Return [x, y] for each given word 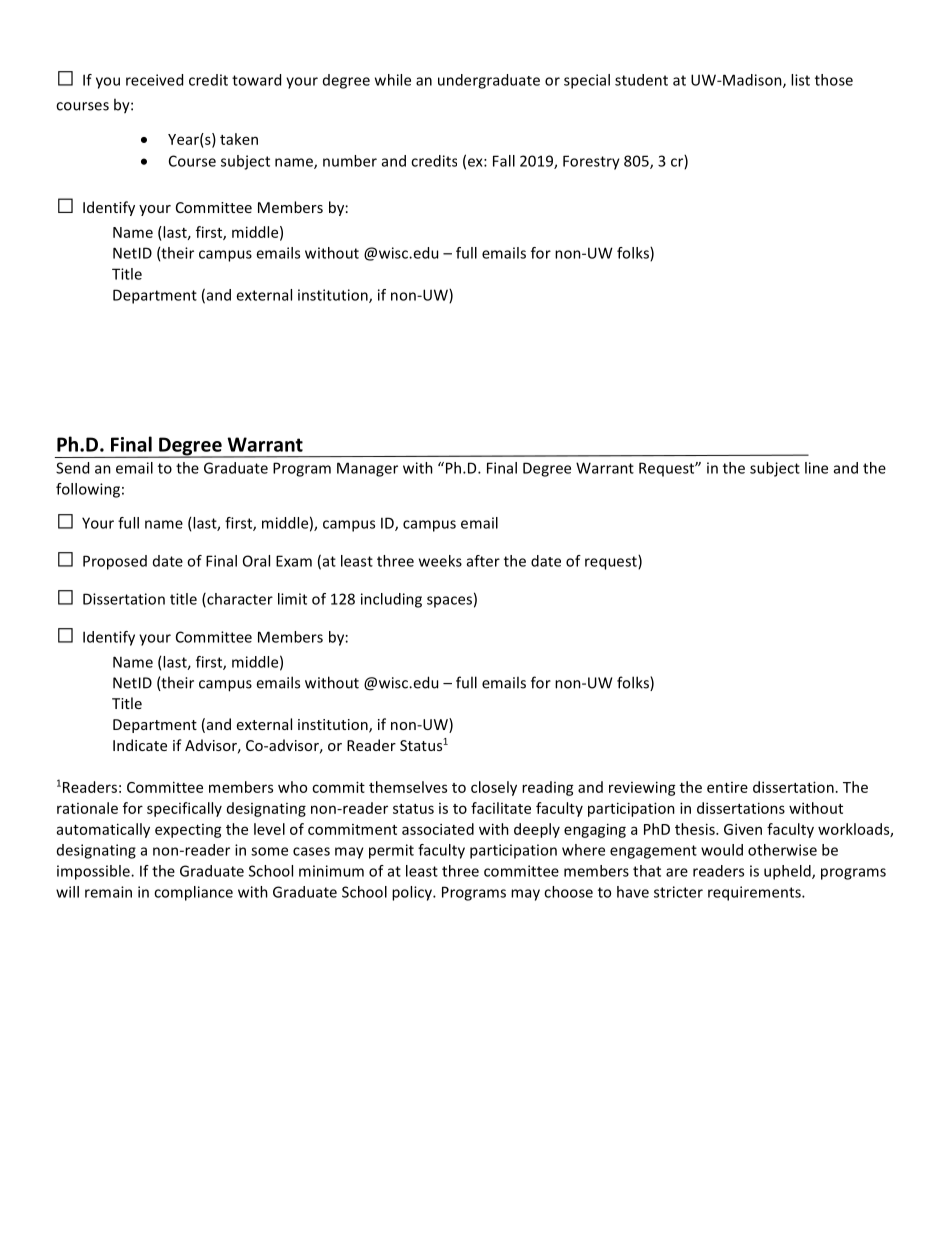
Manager [367, 469]
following [88, 490]
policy [413, 893]
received [154, 80]
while [393, 80]
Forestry [591, 162]
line [816, 468]
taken [239, 139]
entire [727, 787]
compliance [193, 893]
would [722, 850]
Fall [504, 161]
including [391, 600]
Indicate [140, 745]
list [800, 80]
